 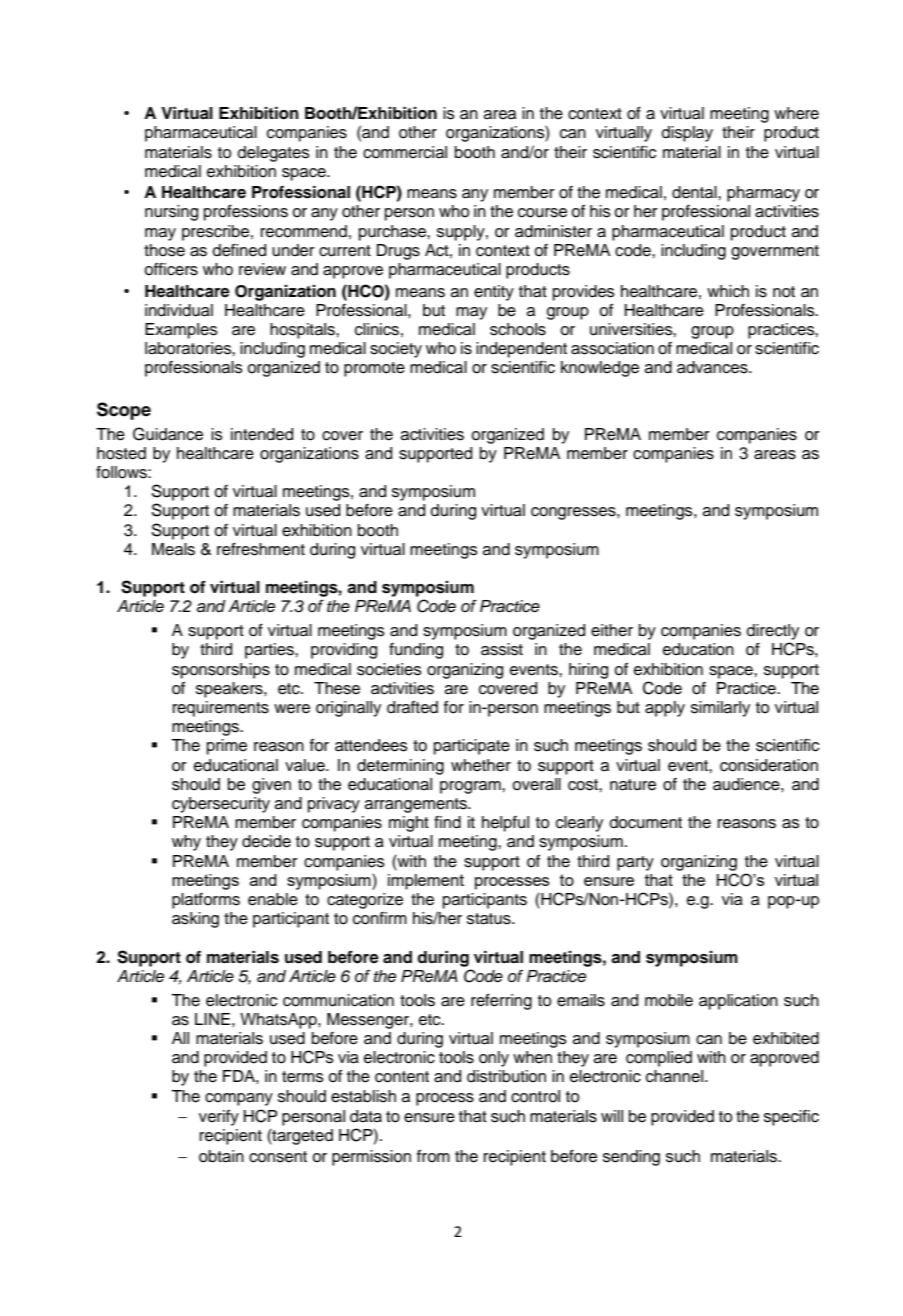 What do you see at coordinates (405, 152) in the screenshot?
I see `commercial` at bounding box center [405, 152].
